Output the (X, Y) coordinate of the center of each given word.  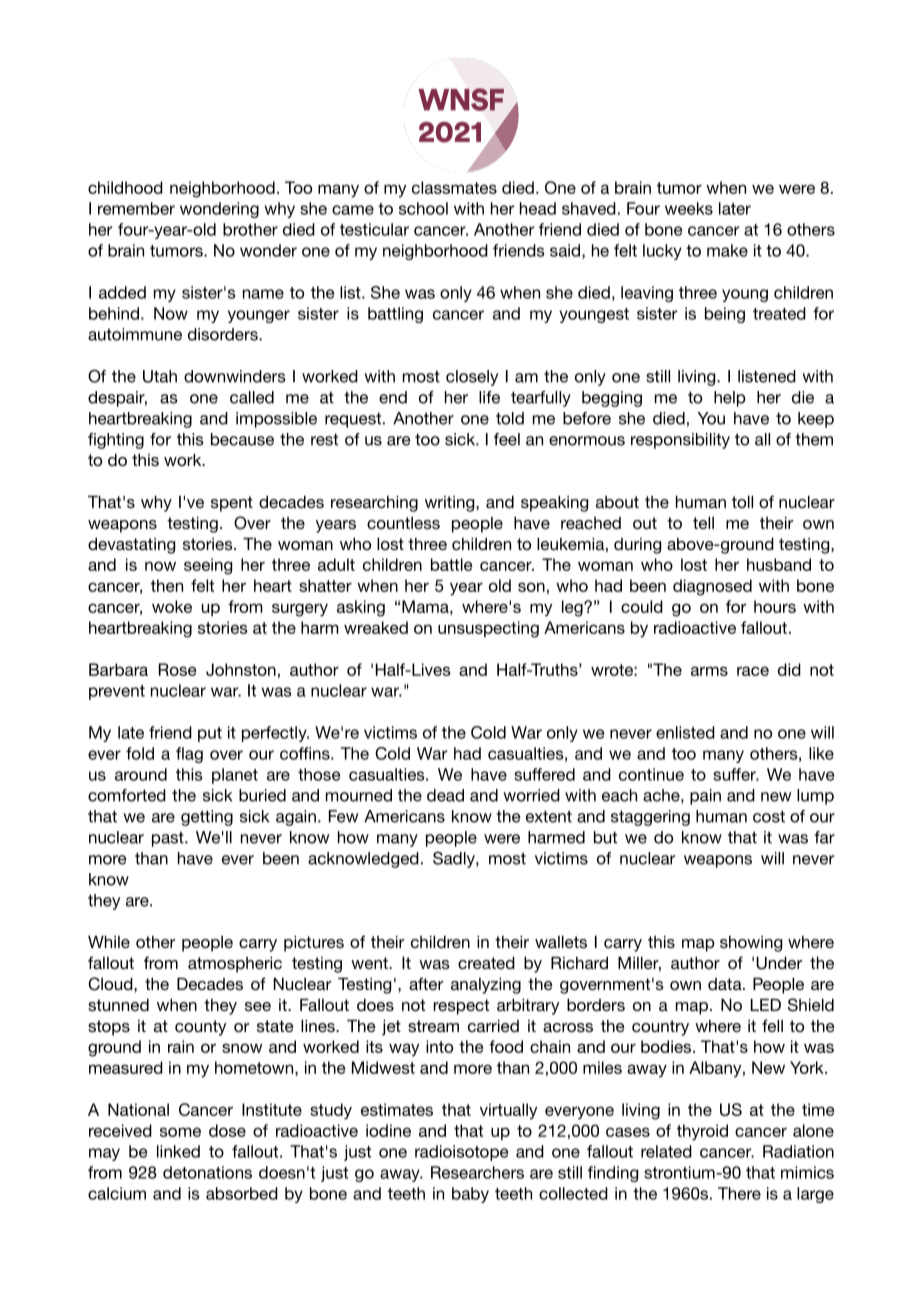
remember (136, 208)
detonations (207, 1172)
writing (451, 504)
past (169, 839)
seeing (208, 566)
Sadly (455, 860)
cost (769, 816)
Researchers (477, 1172)
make (727, 250)
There (739, 1193)
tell (703, 523)
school (423, 208)
